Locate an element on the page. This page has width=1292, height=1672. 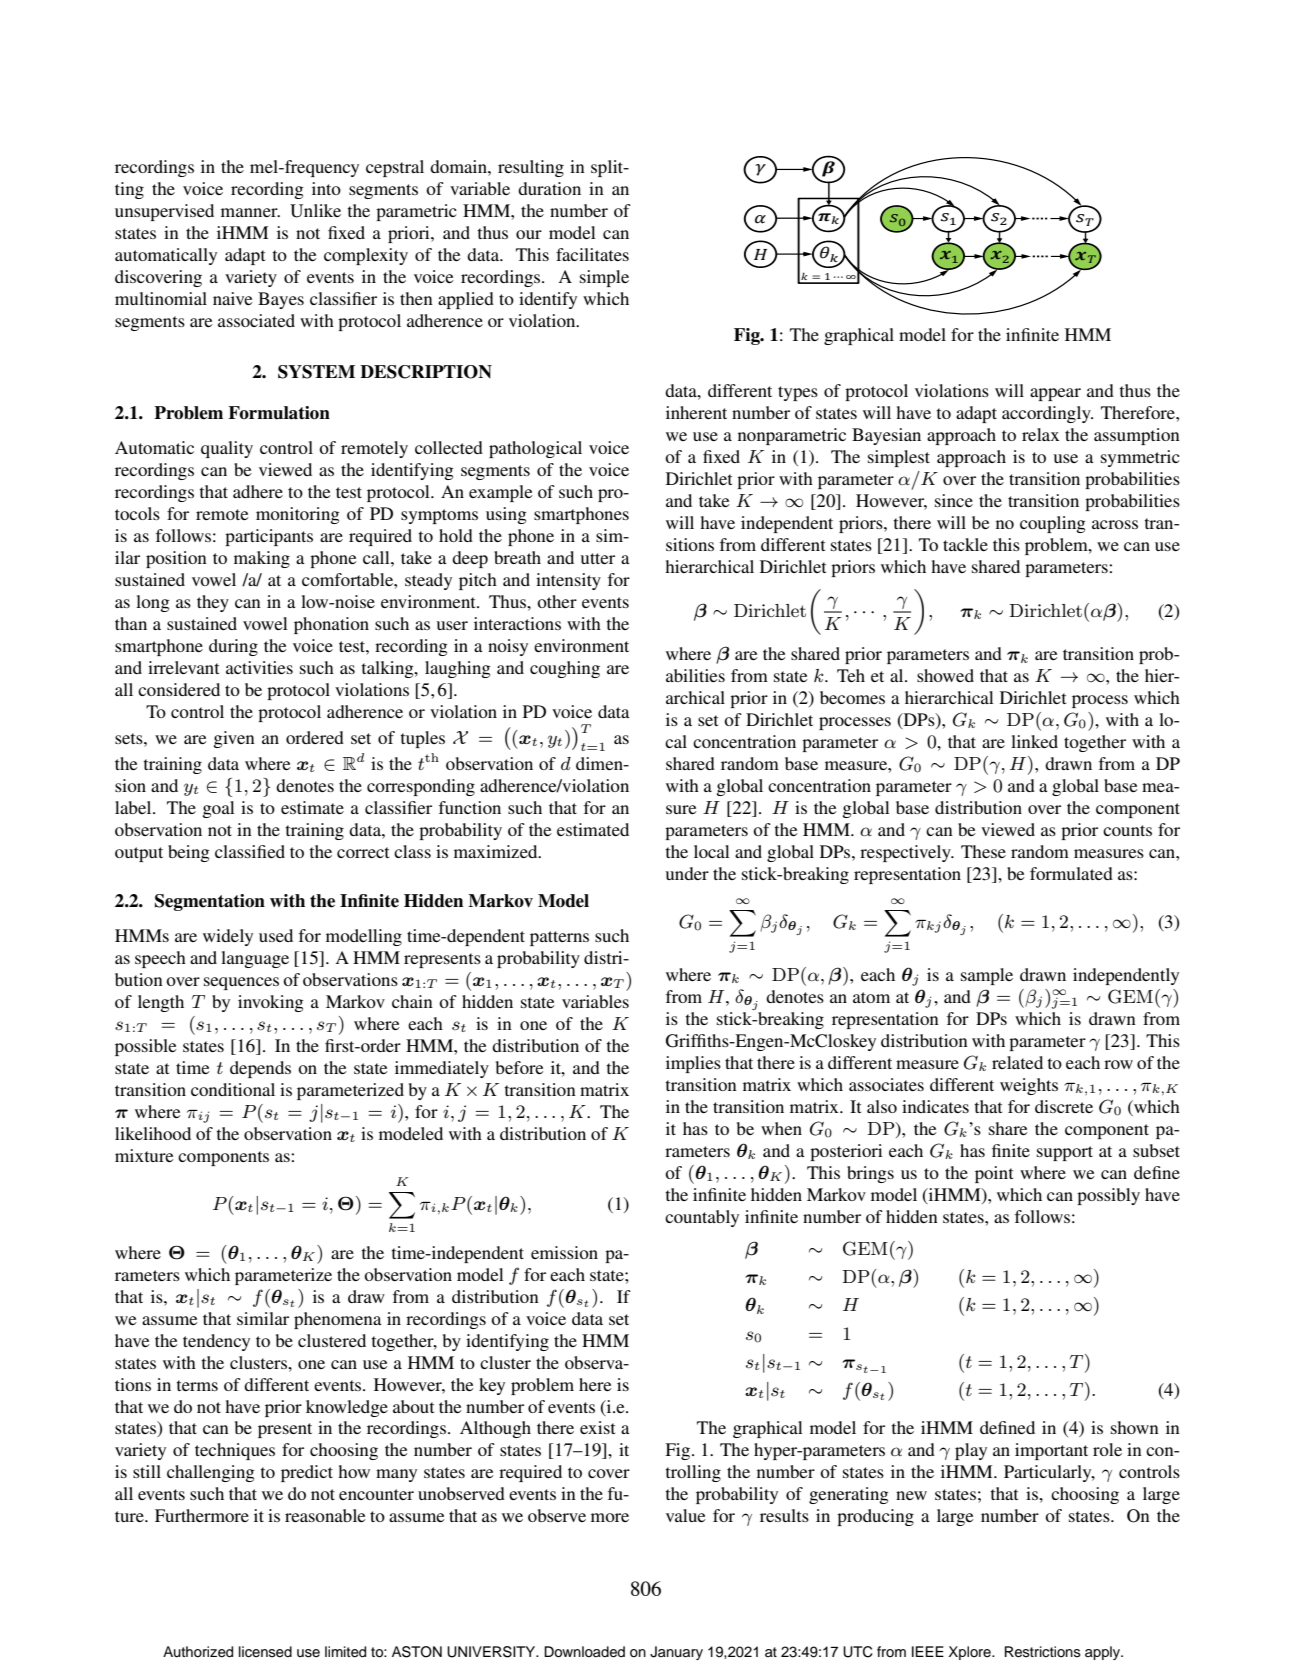
exist is located at coordinates (597, 1427).
